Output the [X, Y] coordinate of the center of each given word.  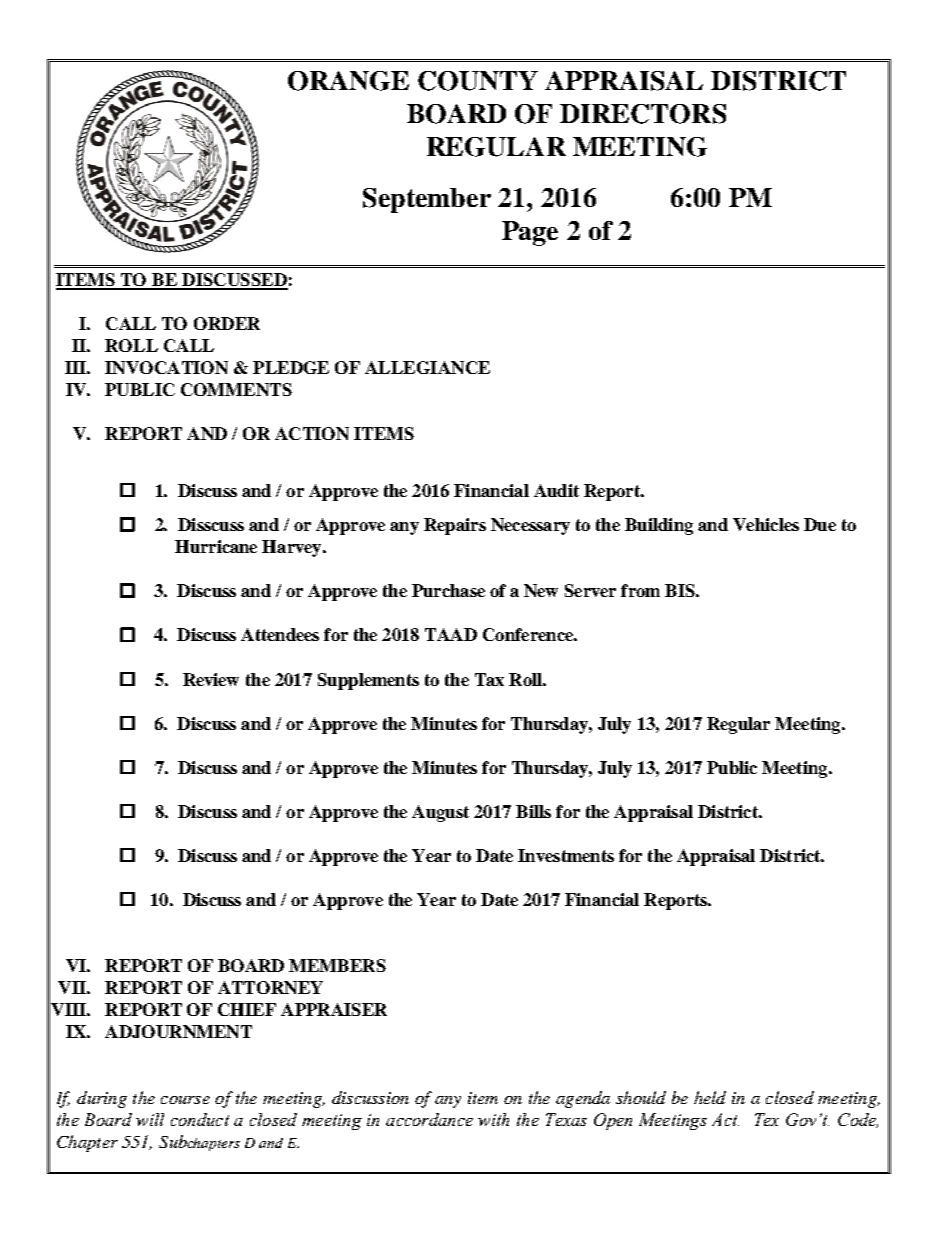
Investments [566, 855]
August [440, 813]
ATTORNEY [270, 987]
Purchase [448, 590]
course [185, 1100]
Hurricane [216, 546]
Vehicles [766, 524]
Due [820, 524]
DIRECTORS [643, 114]
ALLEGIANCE [427, 367]
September [427, 200]
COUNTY [478, 81]
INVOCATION [166, 367]
